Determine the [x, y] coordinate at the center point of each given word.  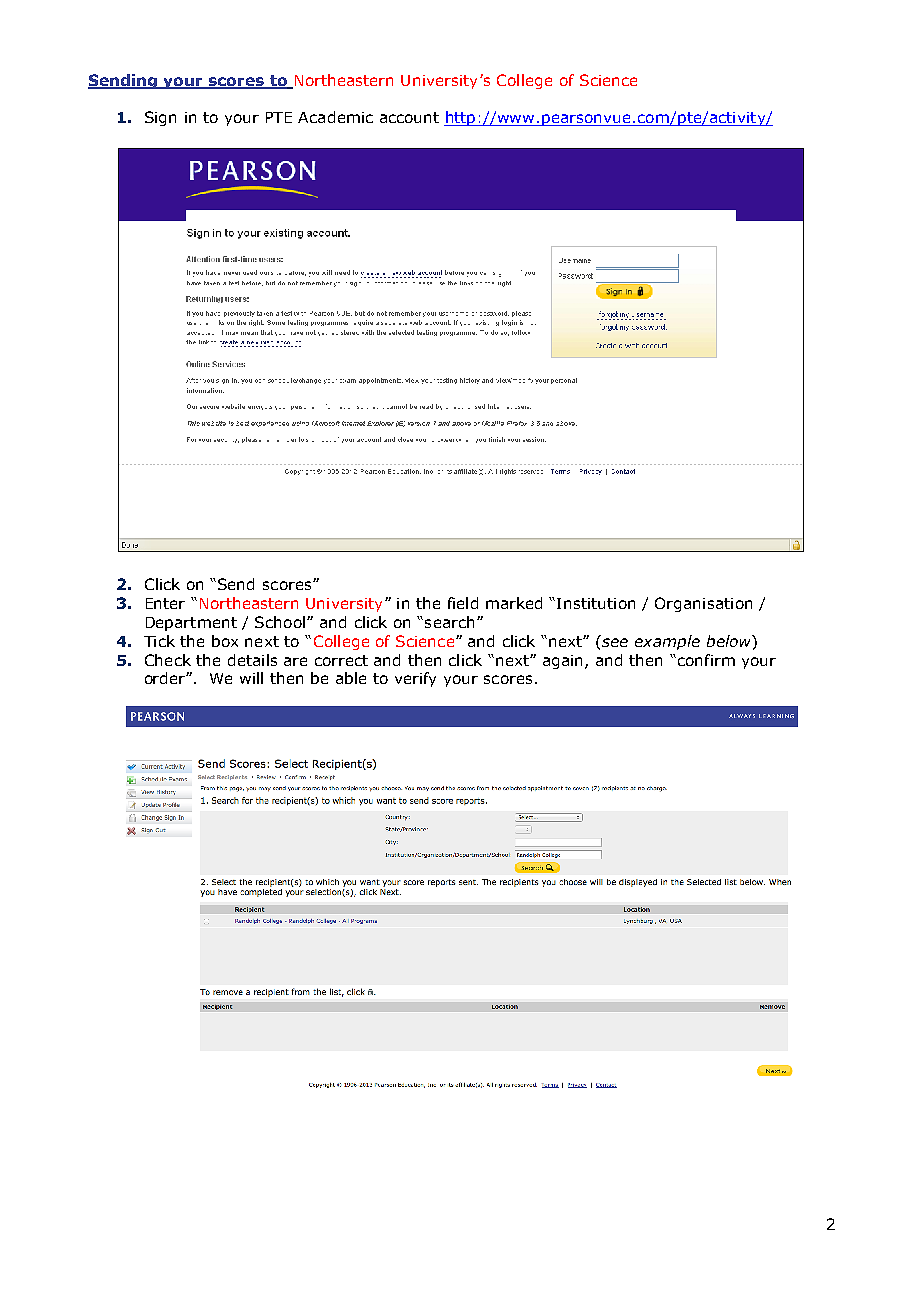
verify [415, 679]
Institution [596, 603]
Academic [335, 117]
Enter [165, 603]
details [252, 660]
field [463, 603]
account [409, 117]
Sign [160, 118]
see [615, 642]
